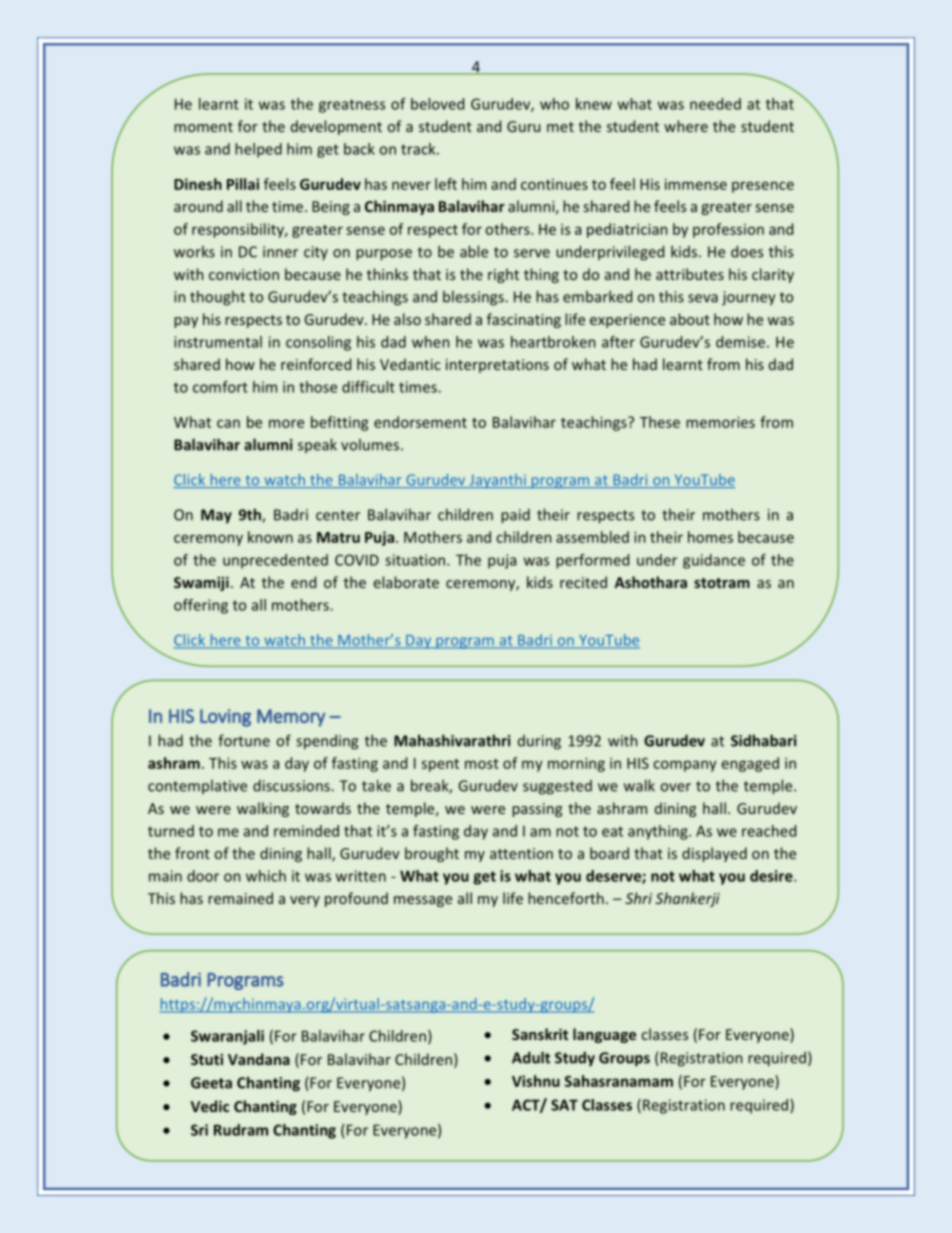  I want to click on language, so click(604, 1035).
